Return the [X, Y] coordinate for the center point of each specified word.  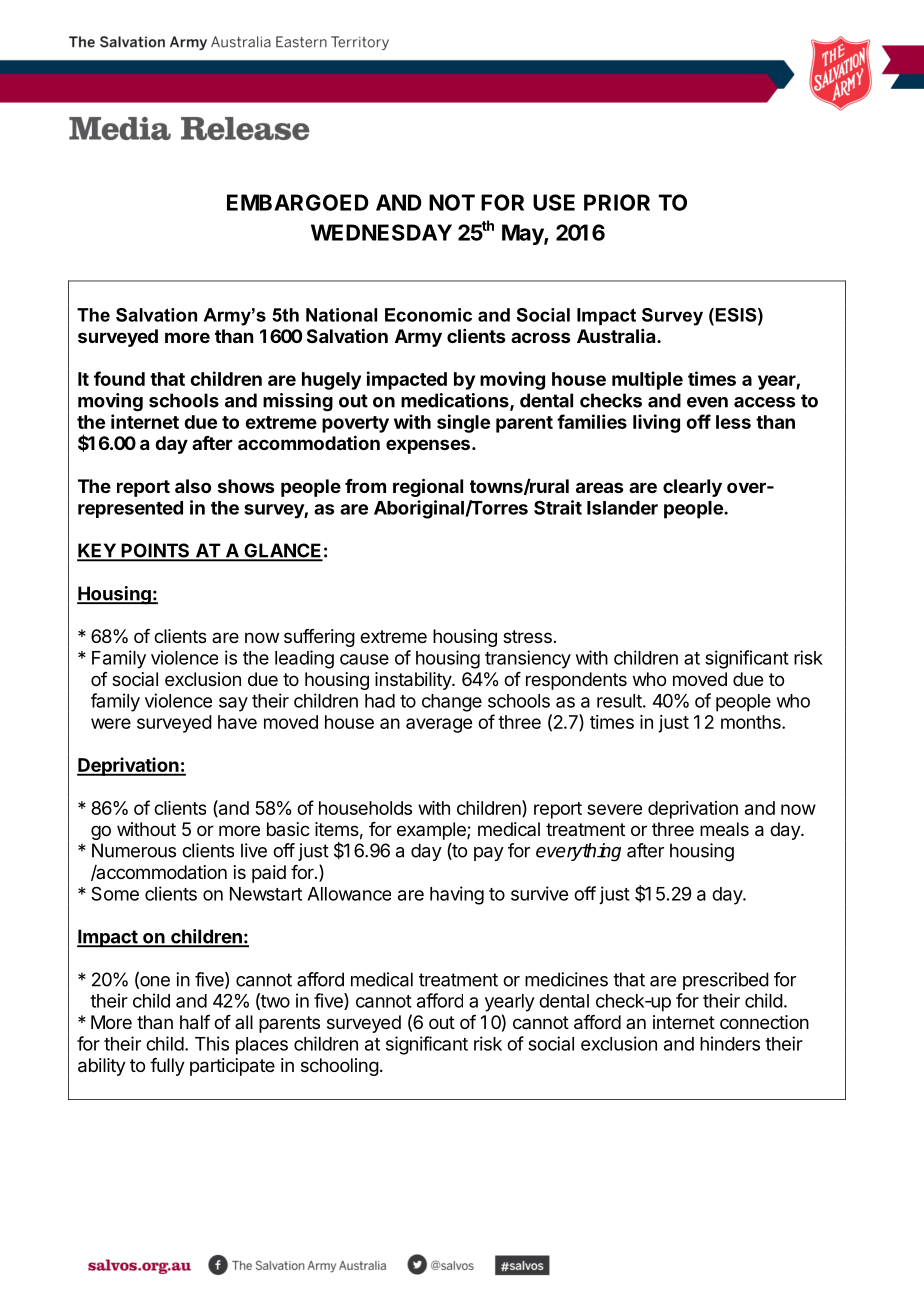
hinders [730, 1043]
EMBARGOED [298, 202]
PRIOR [617, 202]
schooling [340, 1067]
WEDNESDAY [381, 232]
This [212, 1043]
